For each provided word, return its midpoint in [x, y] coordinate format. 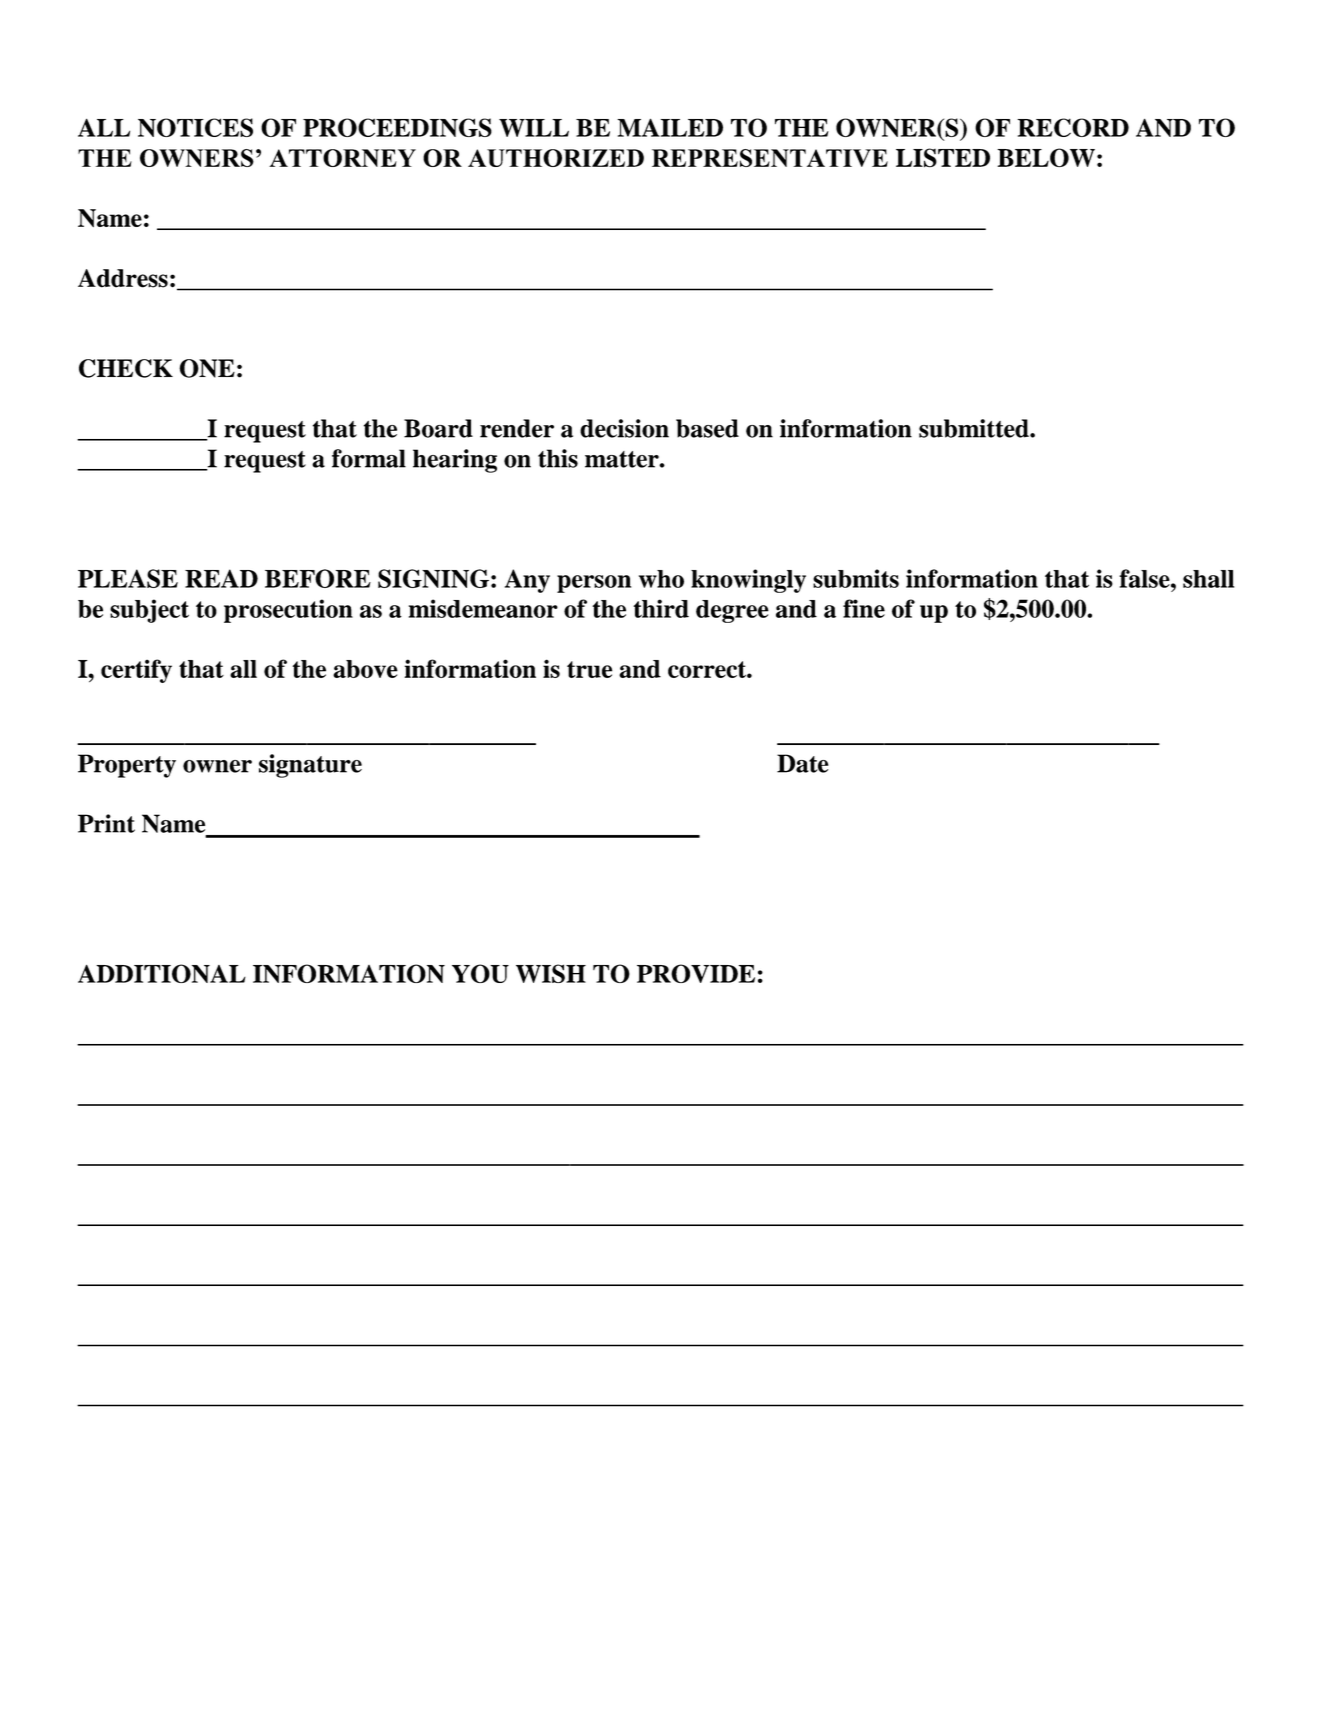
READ [221, 578]
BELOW [1046, 157]
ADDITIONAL [162, 973]
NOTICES [195, 127]
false [1145, 578]
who [661, 579]
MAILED [670, 127]
